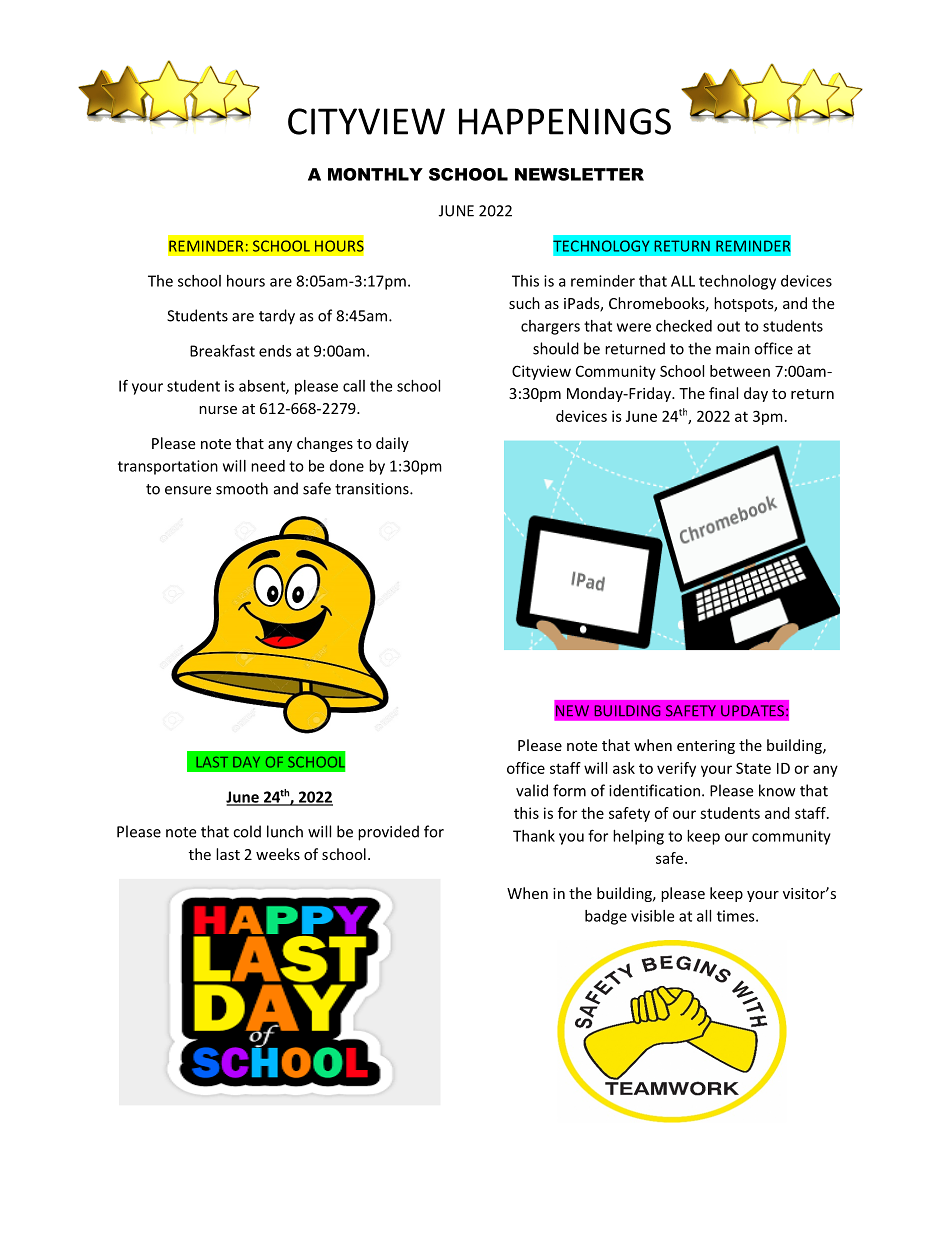 This document has width=952, height=1233. What do you see at coordinates (242, 488) in the document?
I see `smooth` at bounding box center [242, 488].
